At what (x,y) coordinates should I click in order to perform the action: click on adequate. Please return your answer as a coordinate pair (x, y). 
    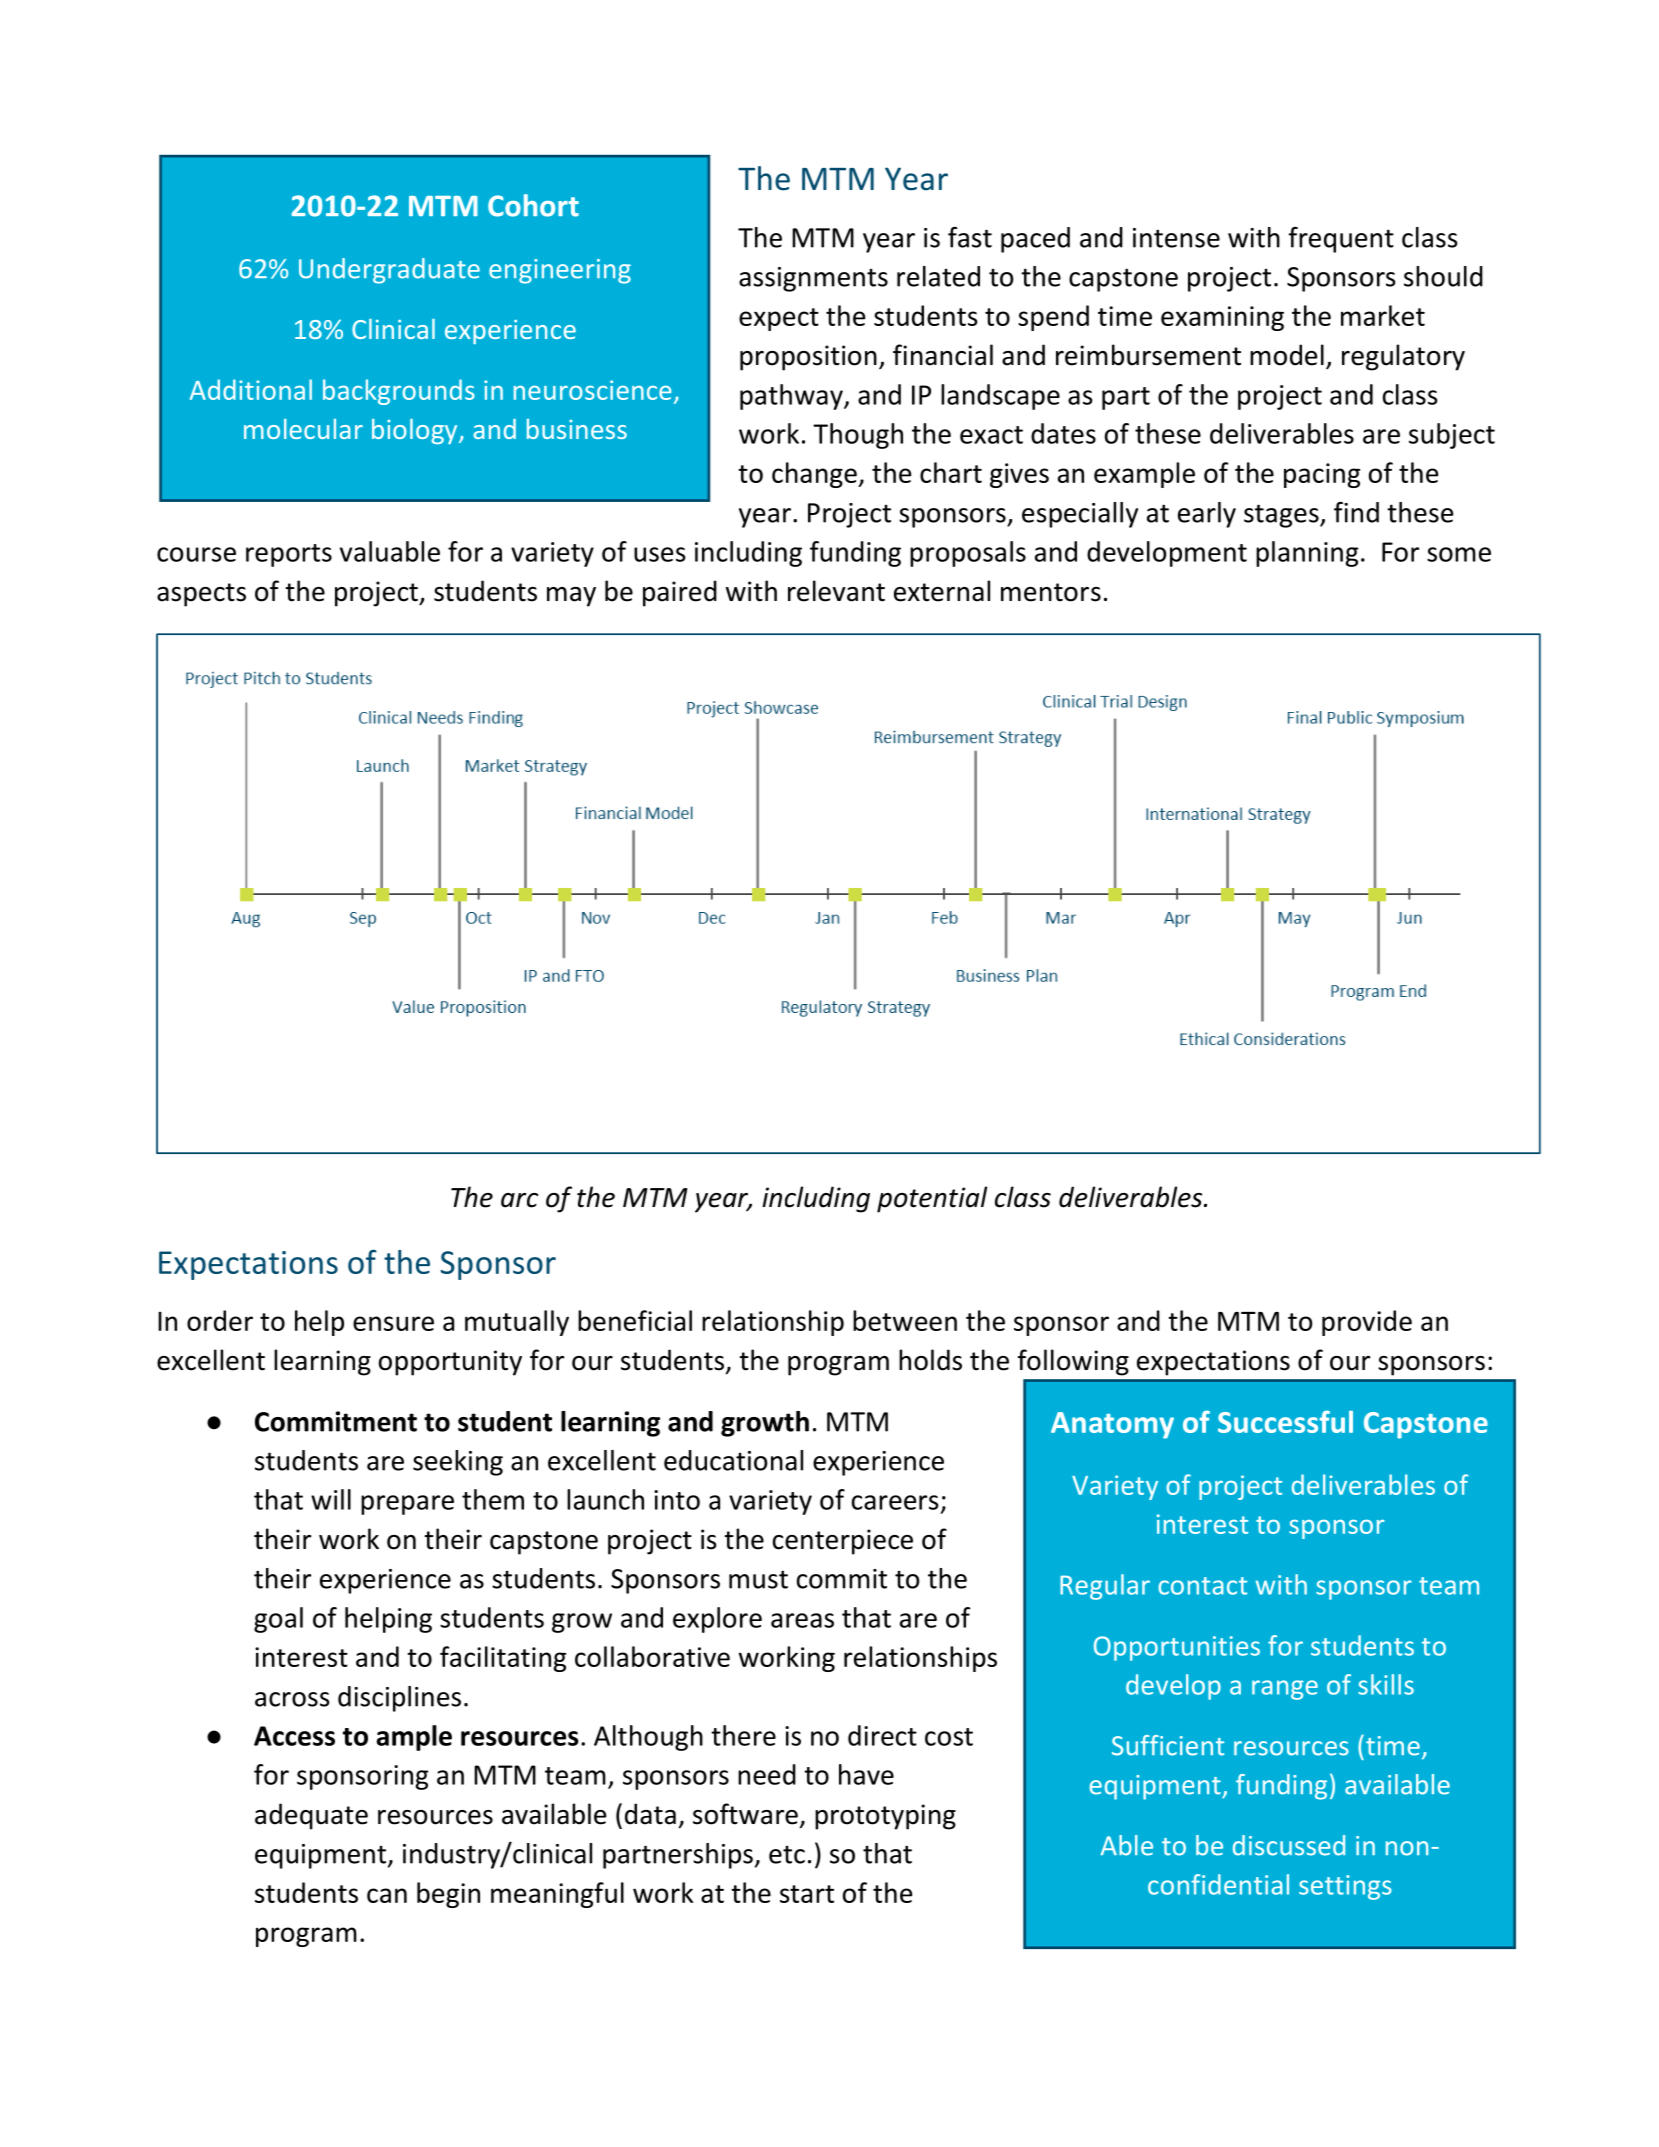
    Looking at the image, I should click on (311, 1816).
